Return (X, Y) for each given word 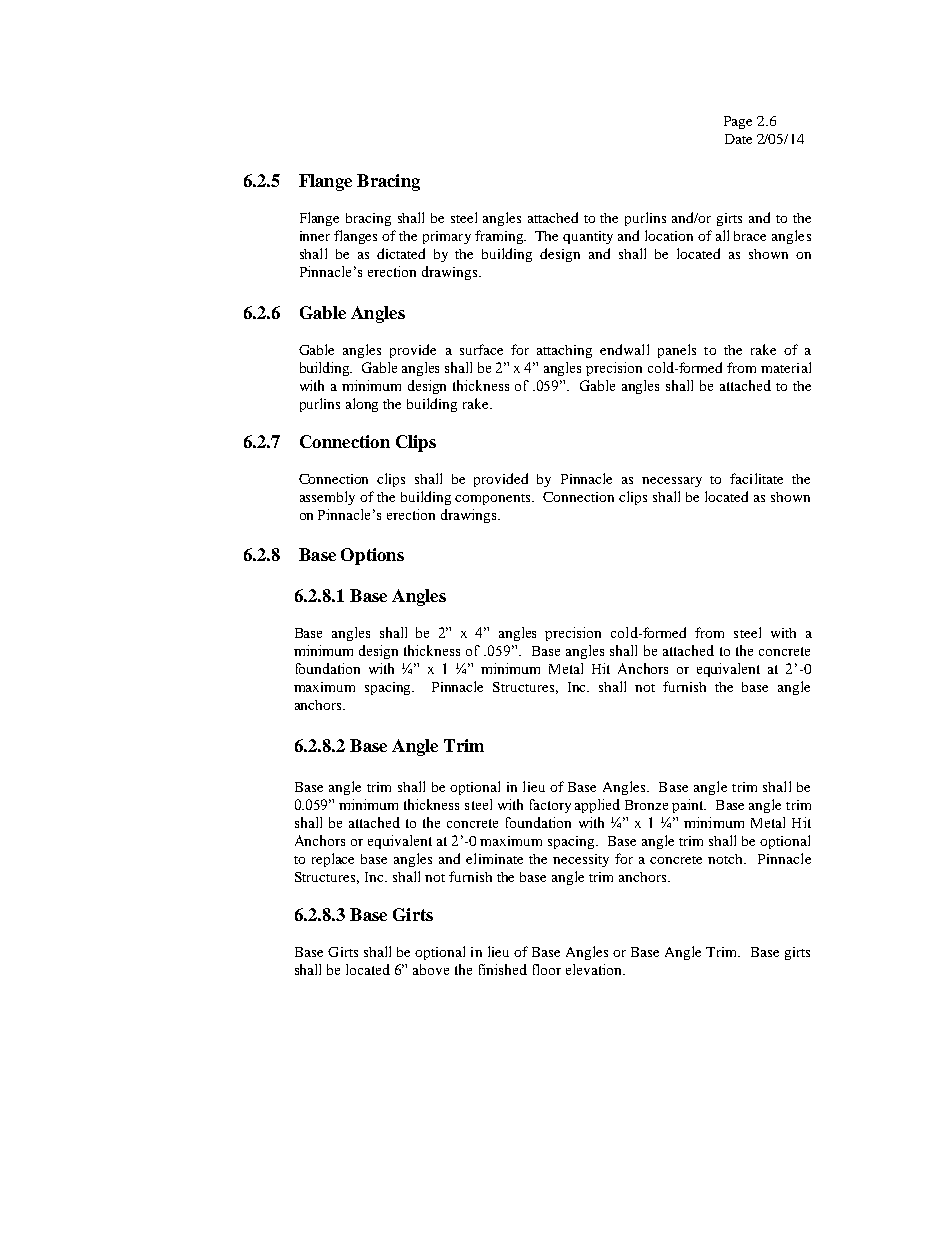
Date (738, 139)
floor (547, 969)
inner (315, 236)
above (431, 969)
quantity (588, 237)
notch (727, 859)
